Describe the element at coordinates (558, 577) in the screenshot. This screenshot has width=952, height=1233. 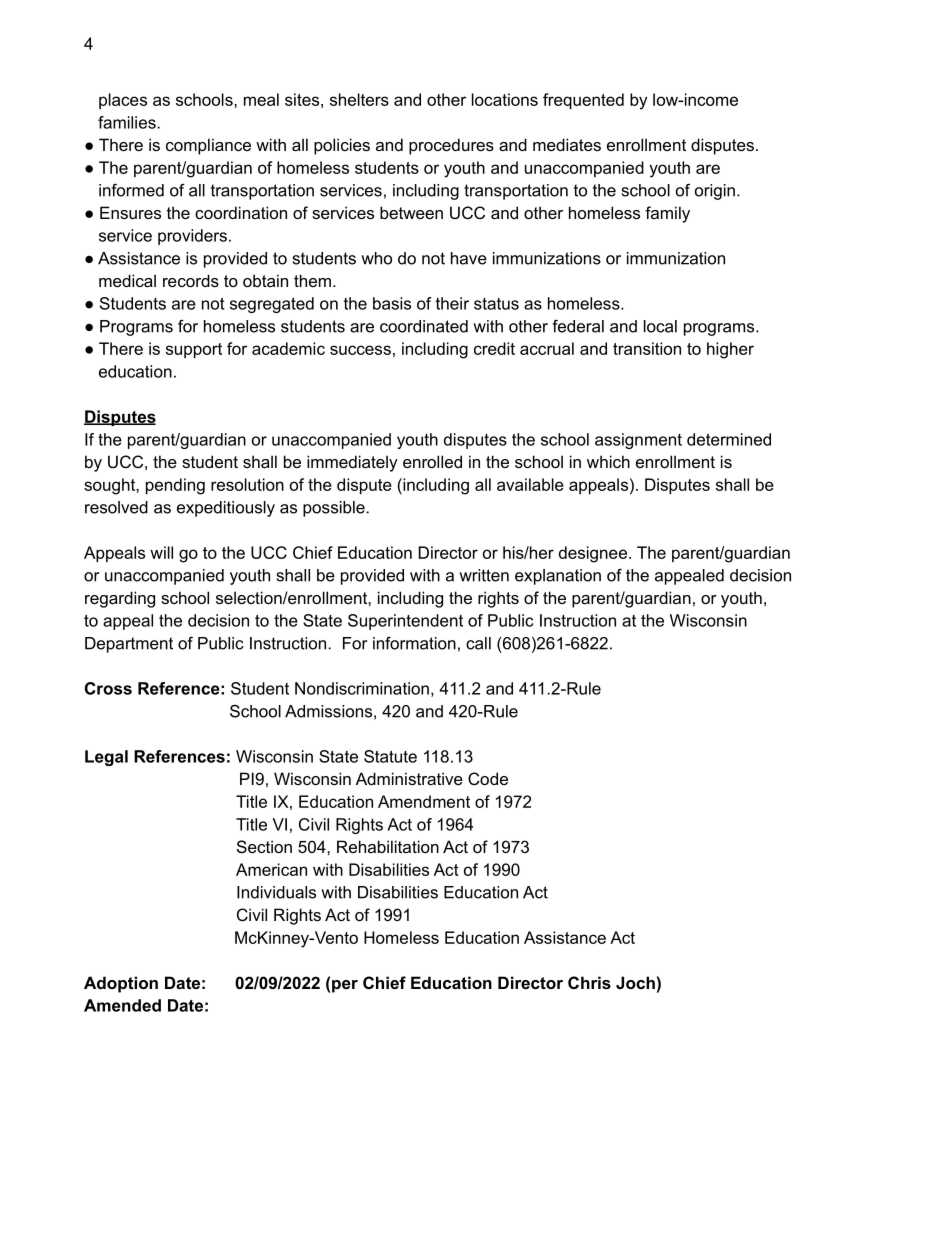
I see `explanation` at that location.
